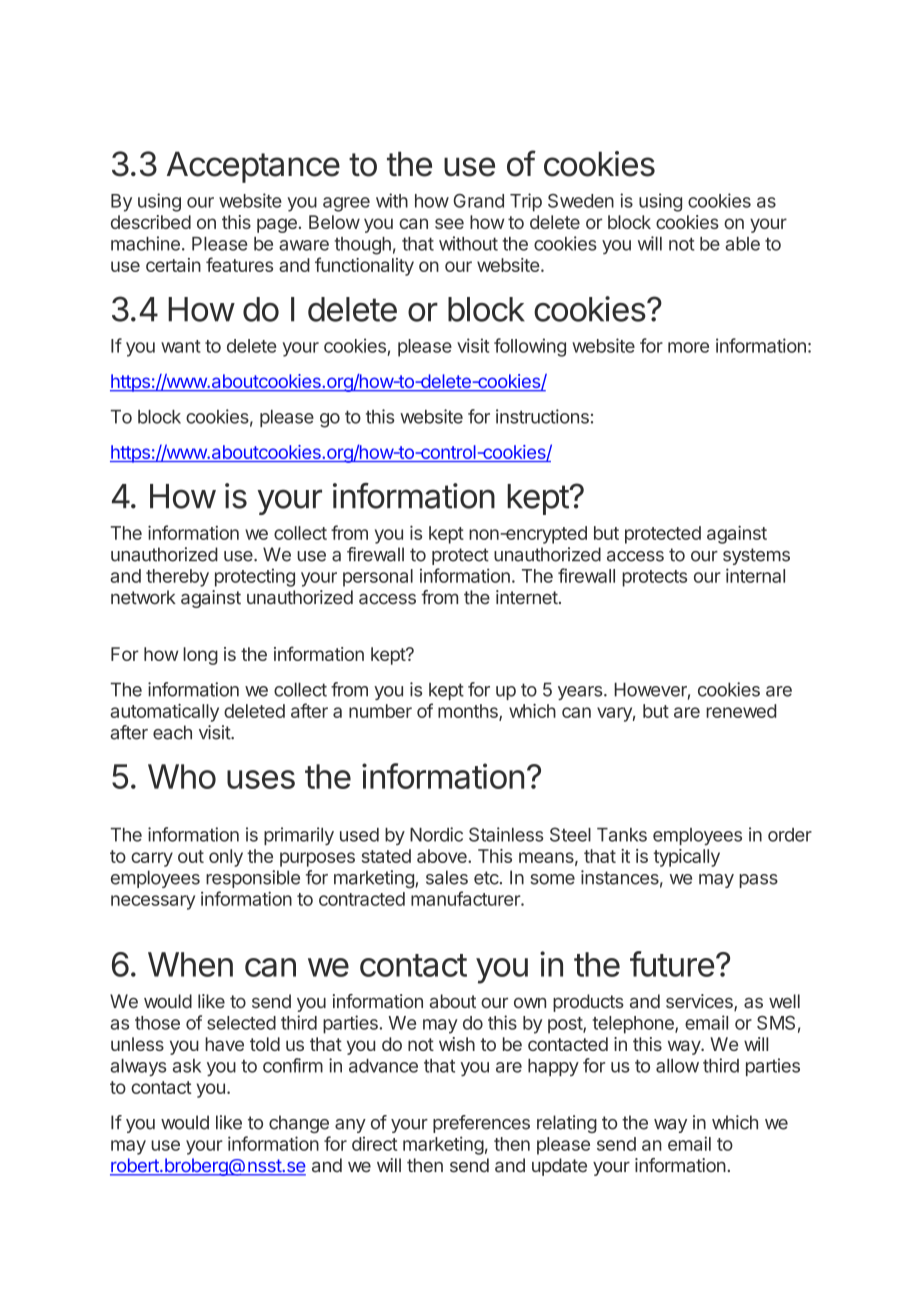 This screenshot has width=924, height=1308. Describe the element at coordinates (527, 597) in the screenshot. I see `internet` at that location.
